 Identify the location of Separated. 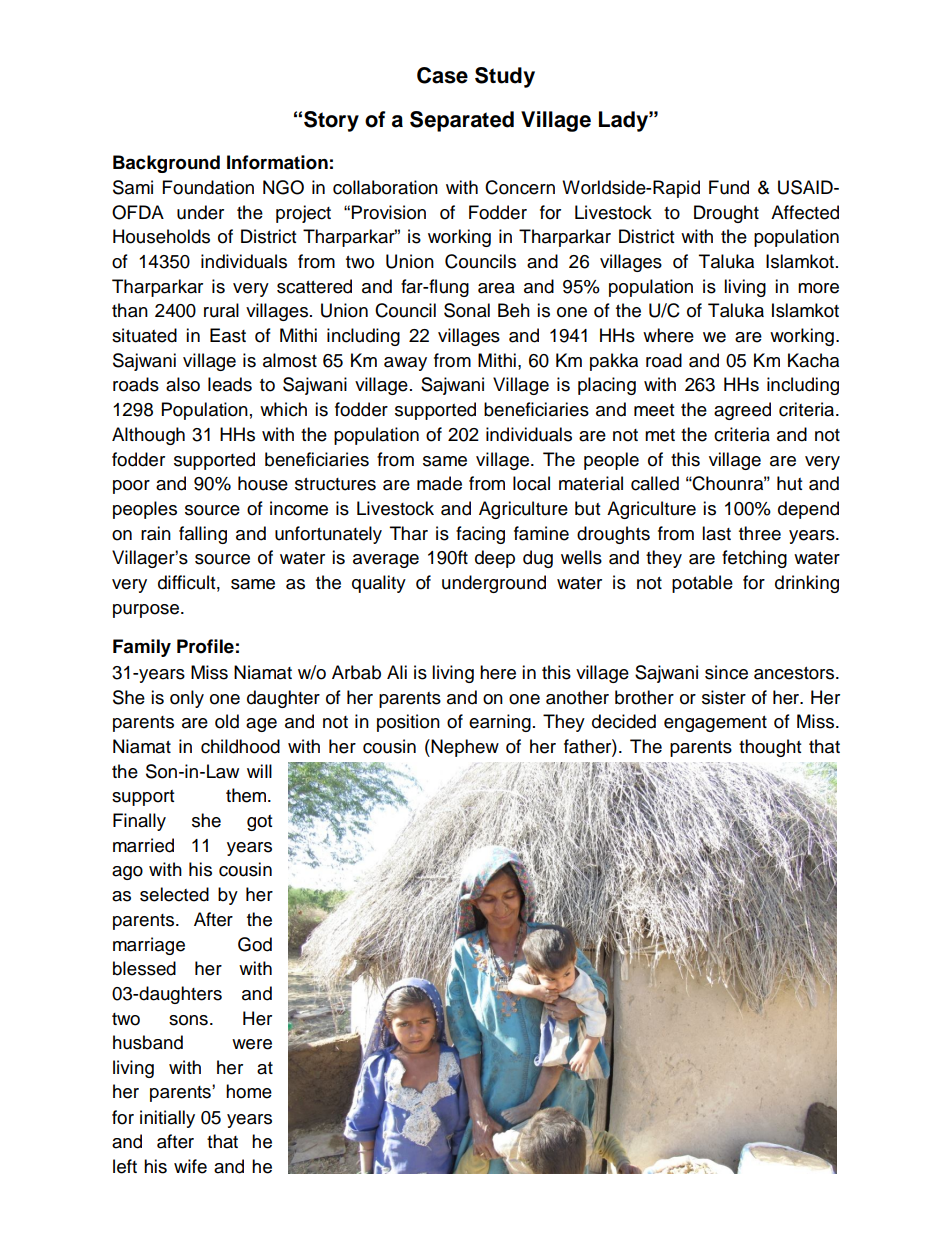
(462, 121).
